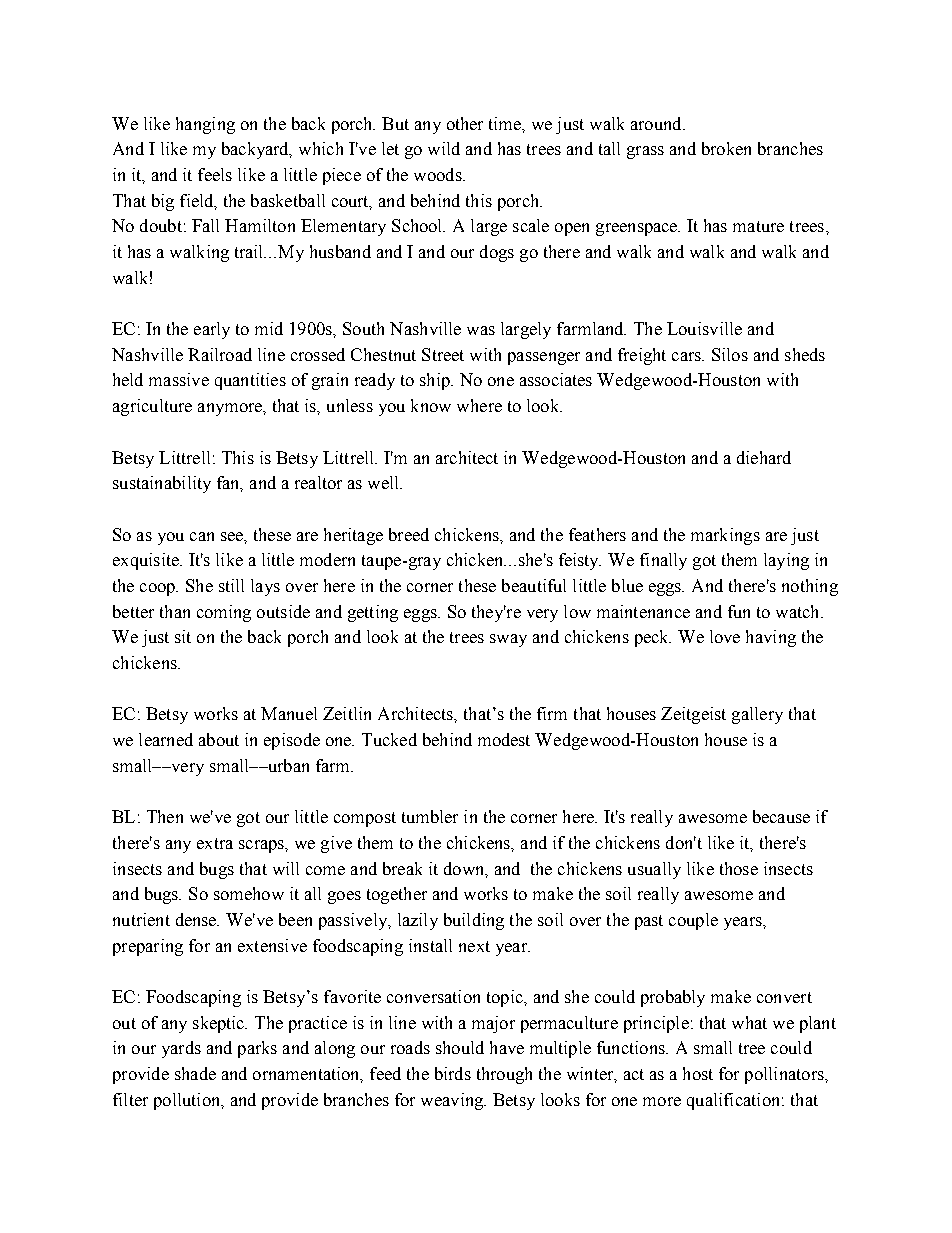 The image size is (952, 1233). Describe the element at coordinates (444, 148) in the screenshot. I see `wild` at that location.
